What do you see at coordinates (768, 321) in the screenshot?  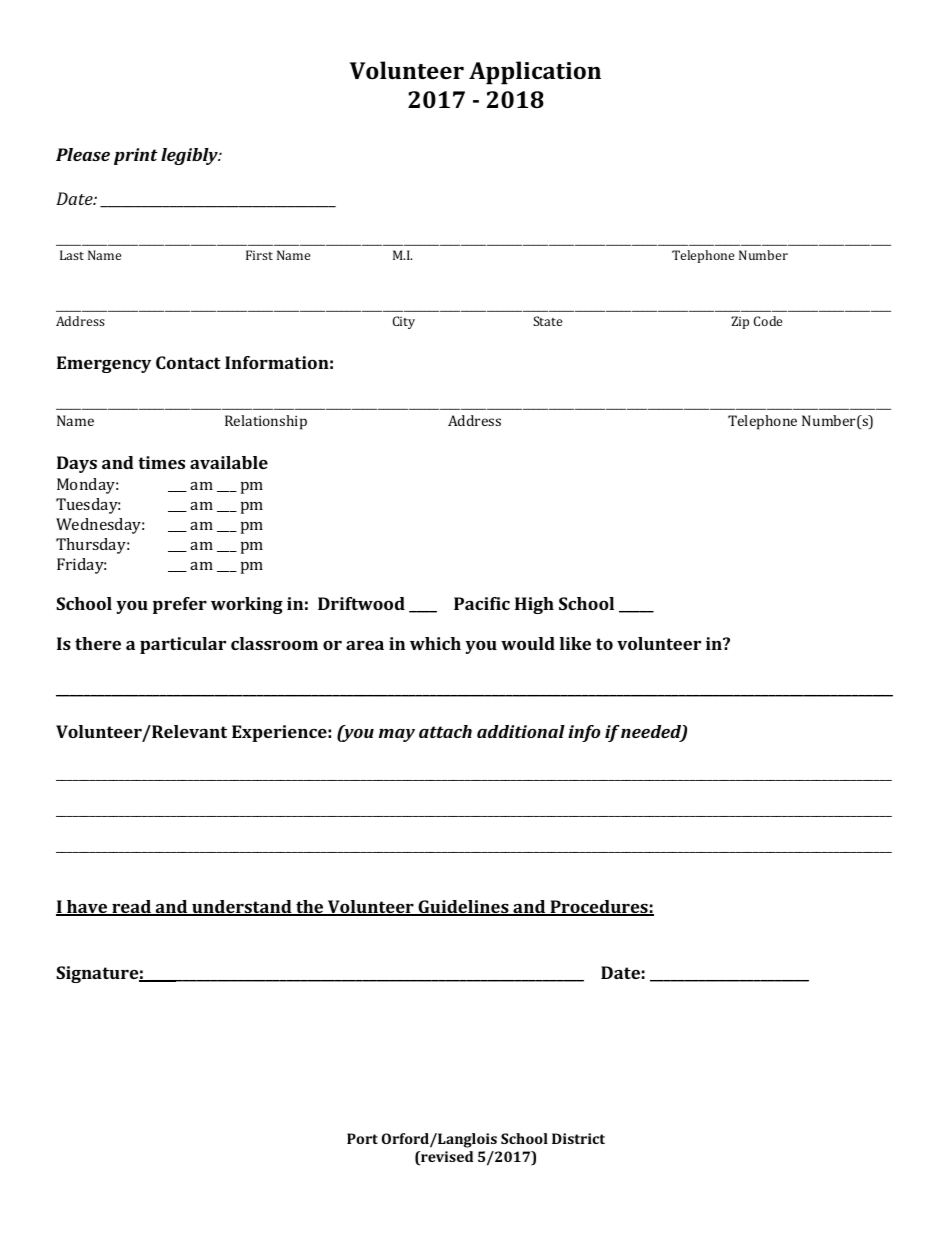 I see `Code` at bounding box center [768, 321].
